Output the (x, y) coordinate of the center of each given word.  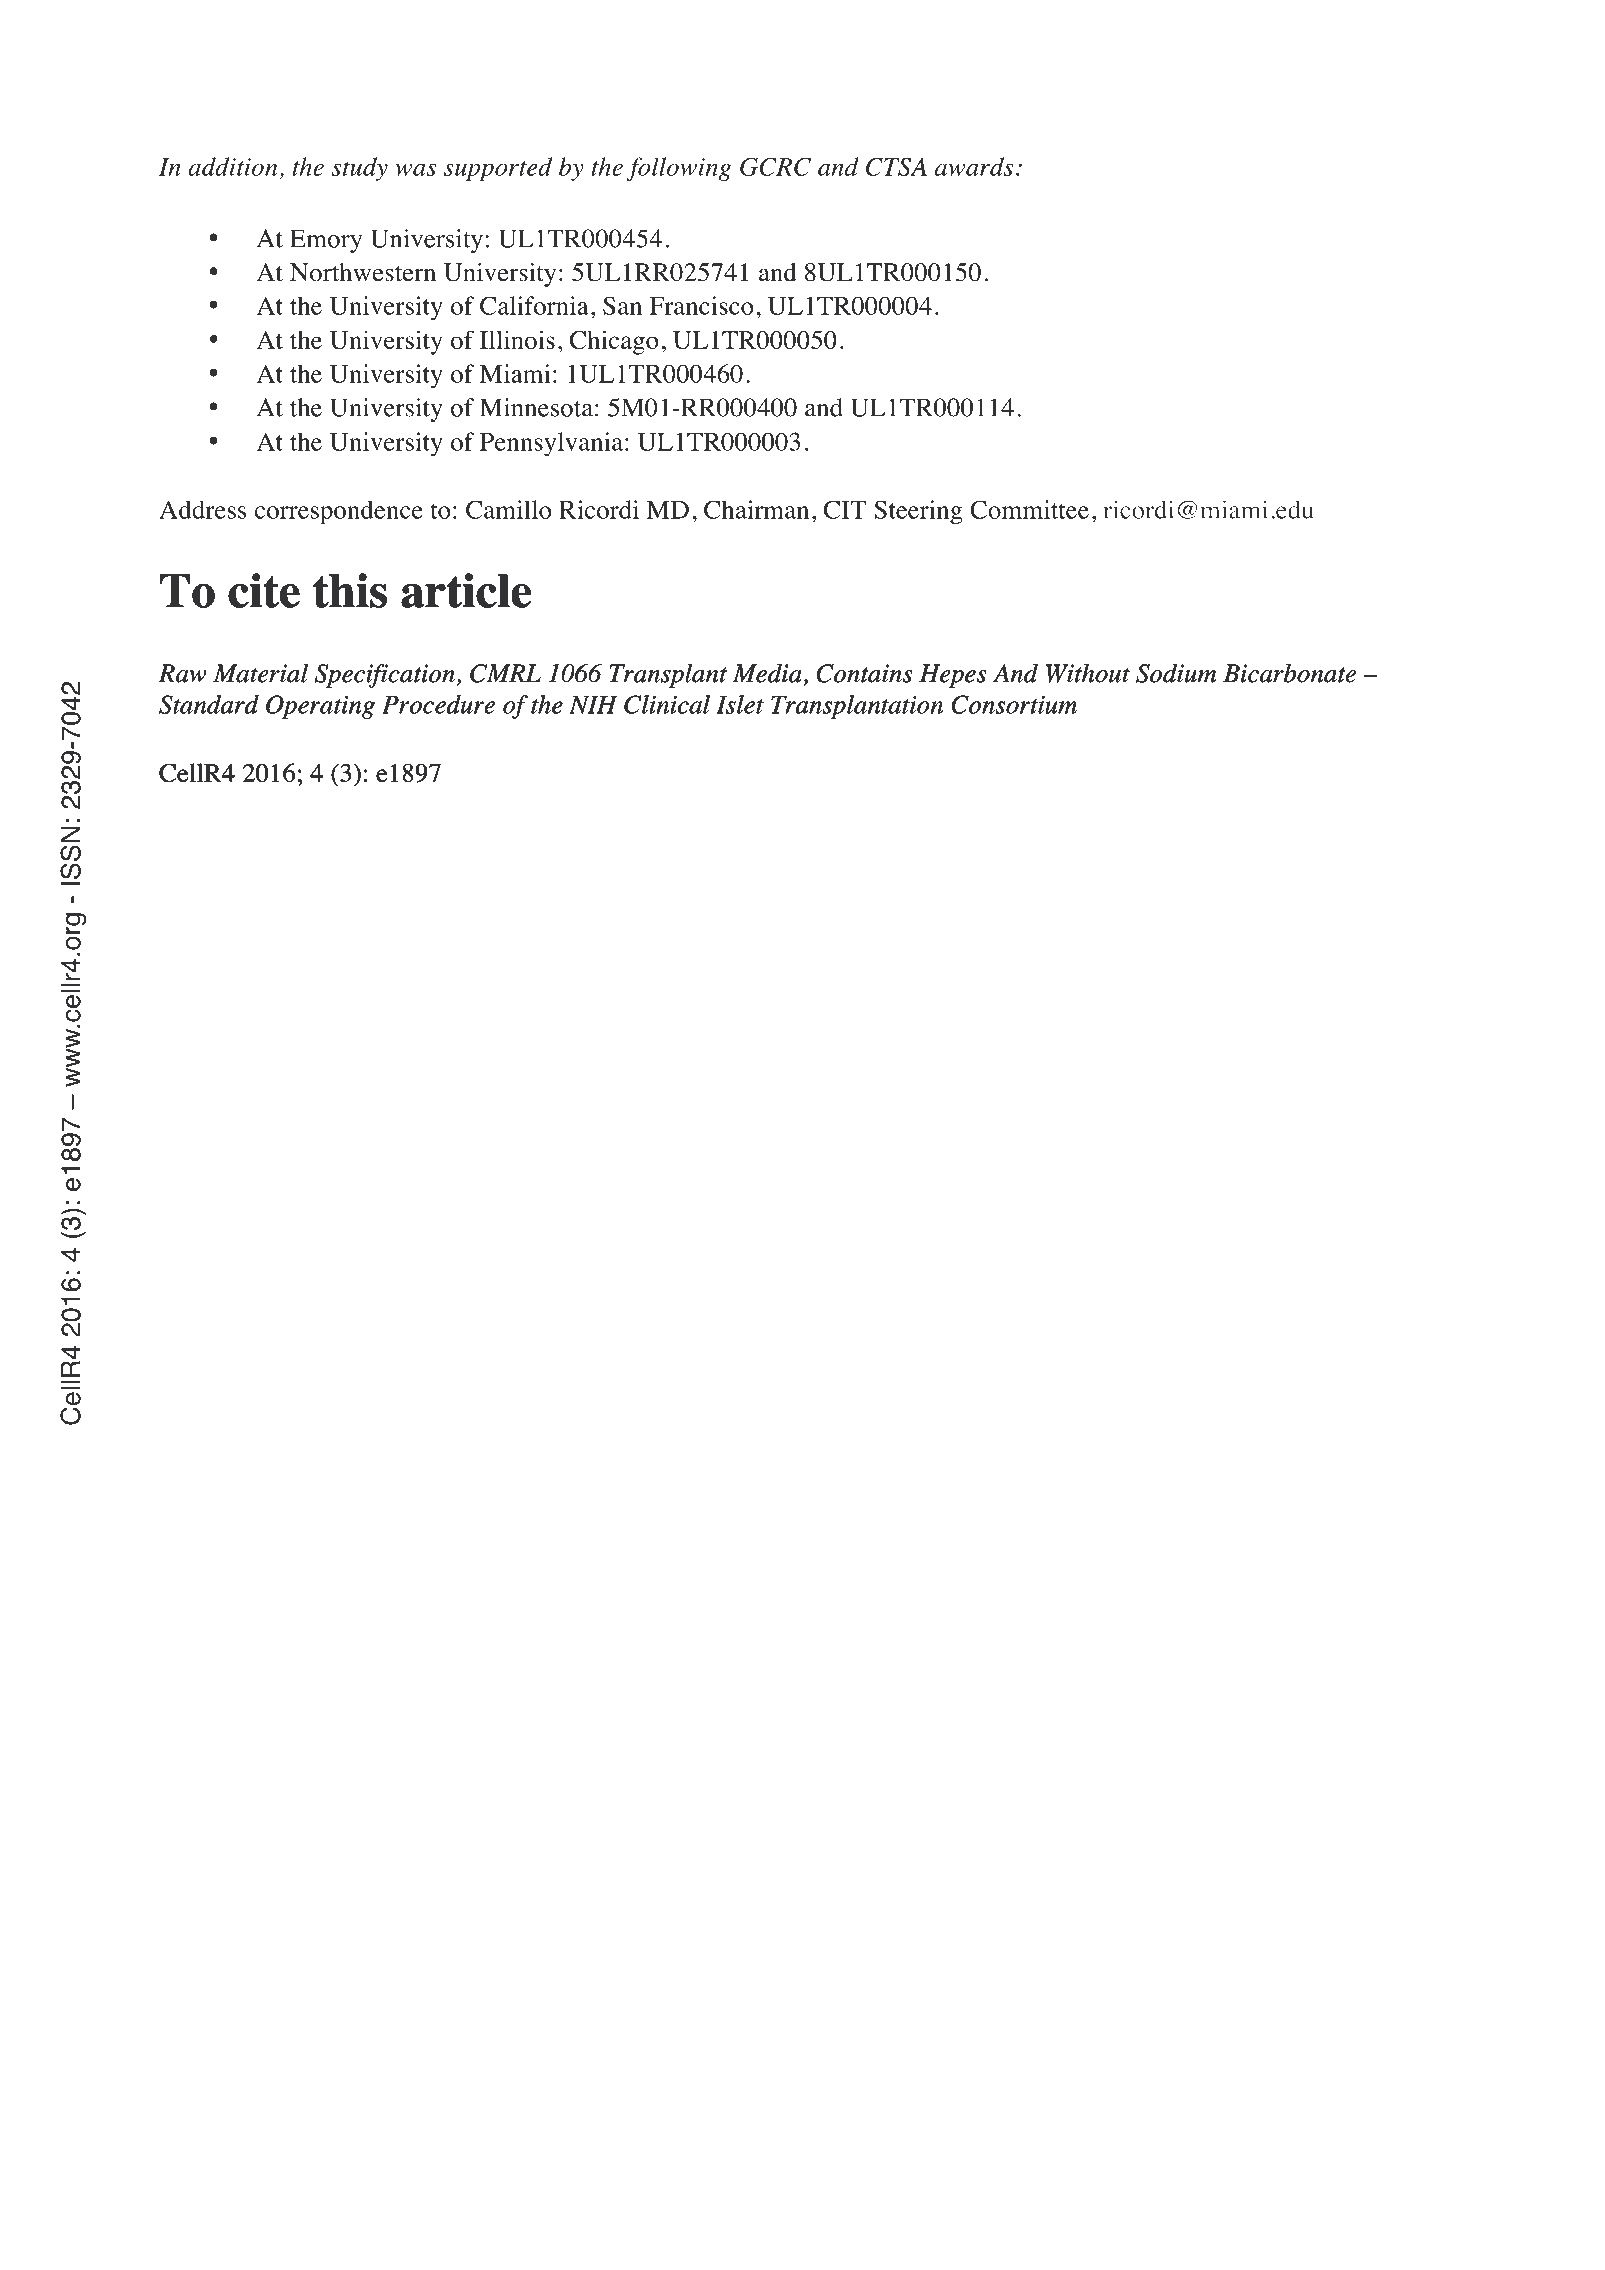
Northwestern (363, 272)
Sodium (1176, 673)
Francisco (702, 305)
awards (974, 166)
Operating (320, 707)
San (622, 305)
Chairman (756, 509)
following (679, 169)
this (350, 590)
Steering (918, 512)
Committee (1029, 509)
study (360, 169)
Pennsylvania (551, 444)
